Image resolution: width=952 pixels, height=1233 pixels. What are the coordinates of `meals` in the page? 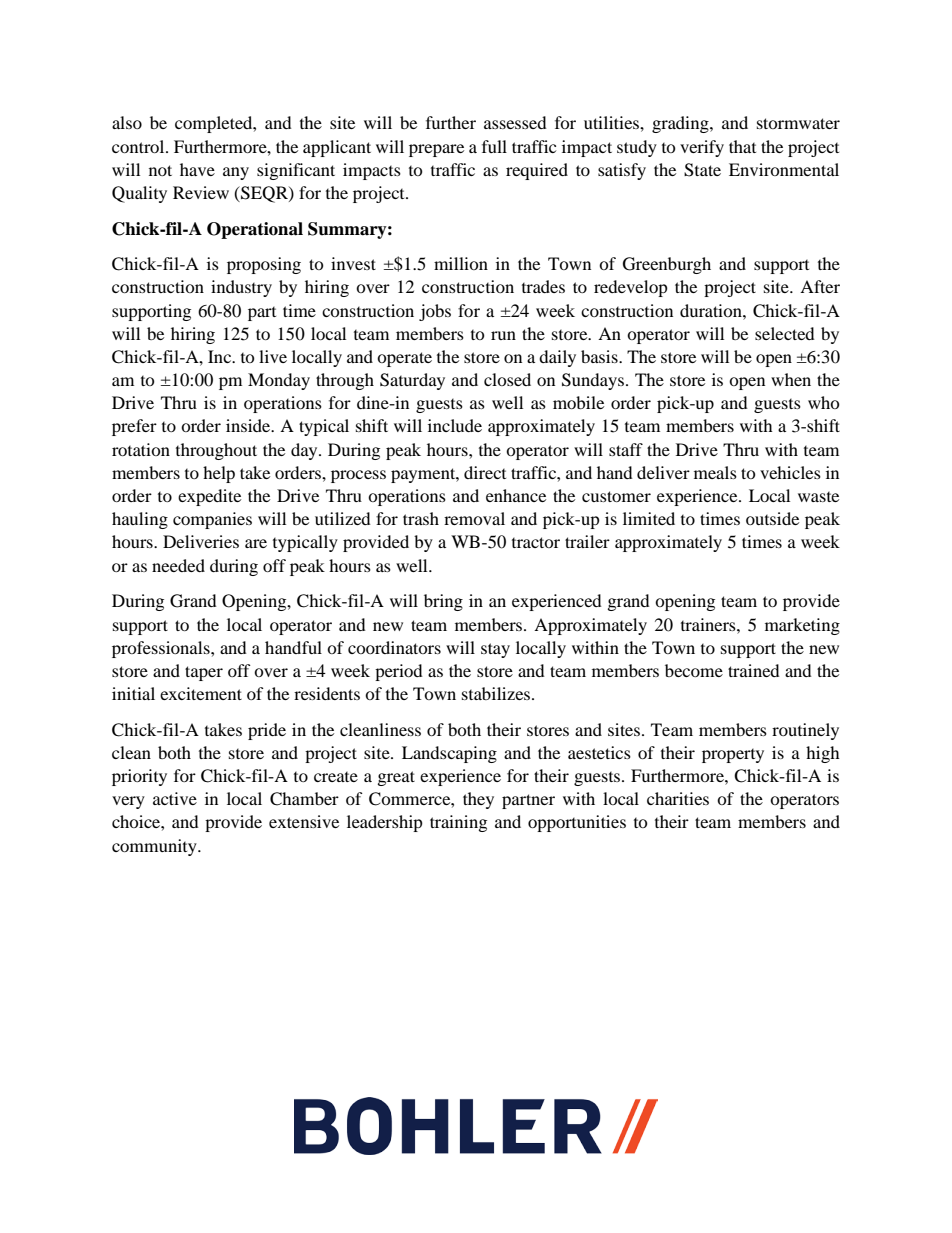 It's located at (715, 472).
